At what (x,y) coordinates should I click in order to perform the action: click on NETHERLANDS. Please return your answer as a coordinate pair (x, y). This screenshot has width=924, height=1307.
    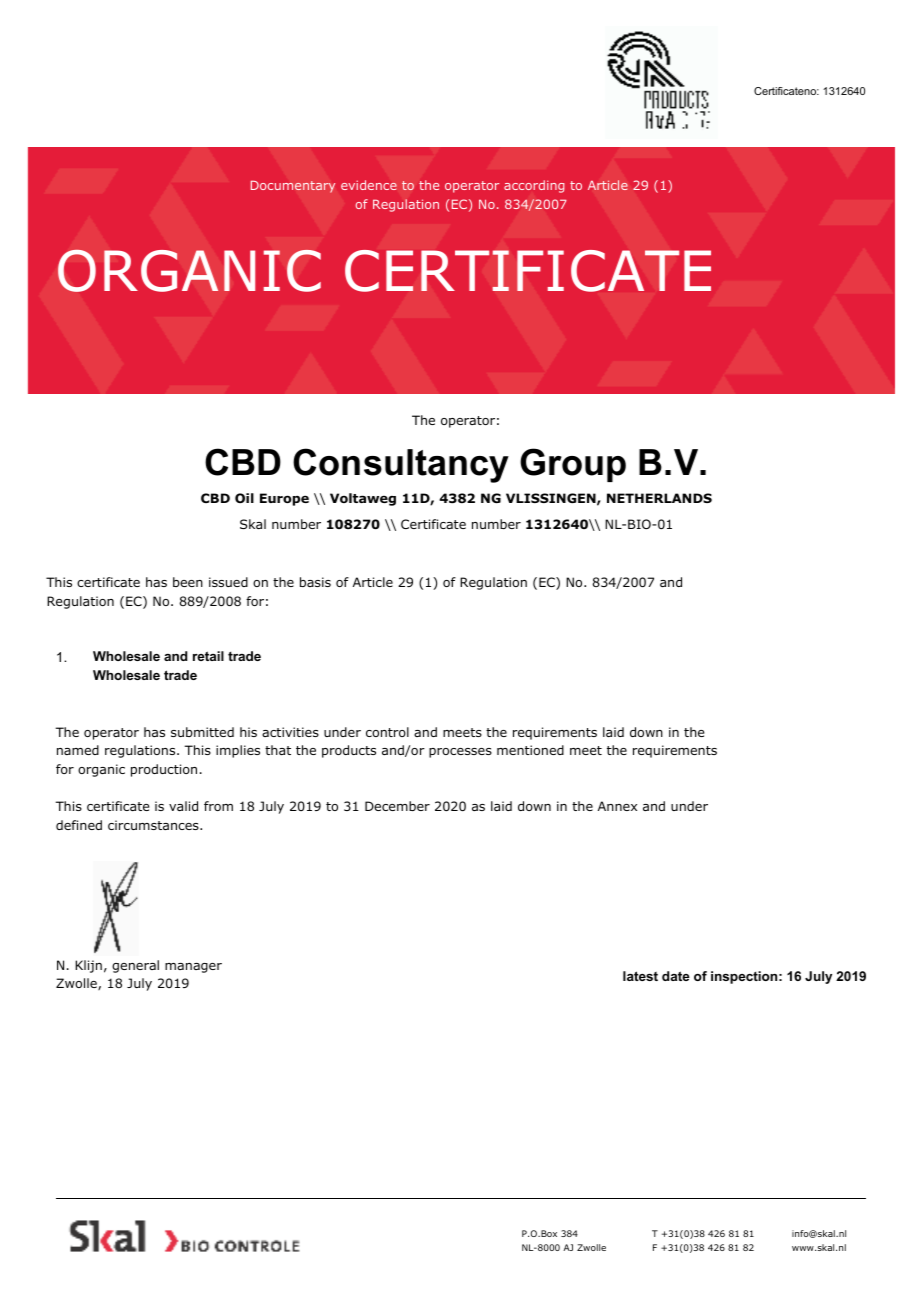
    Looking at the image, I should click on (659, 498).
